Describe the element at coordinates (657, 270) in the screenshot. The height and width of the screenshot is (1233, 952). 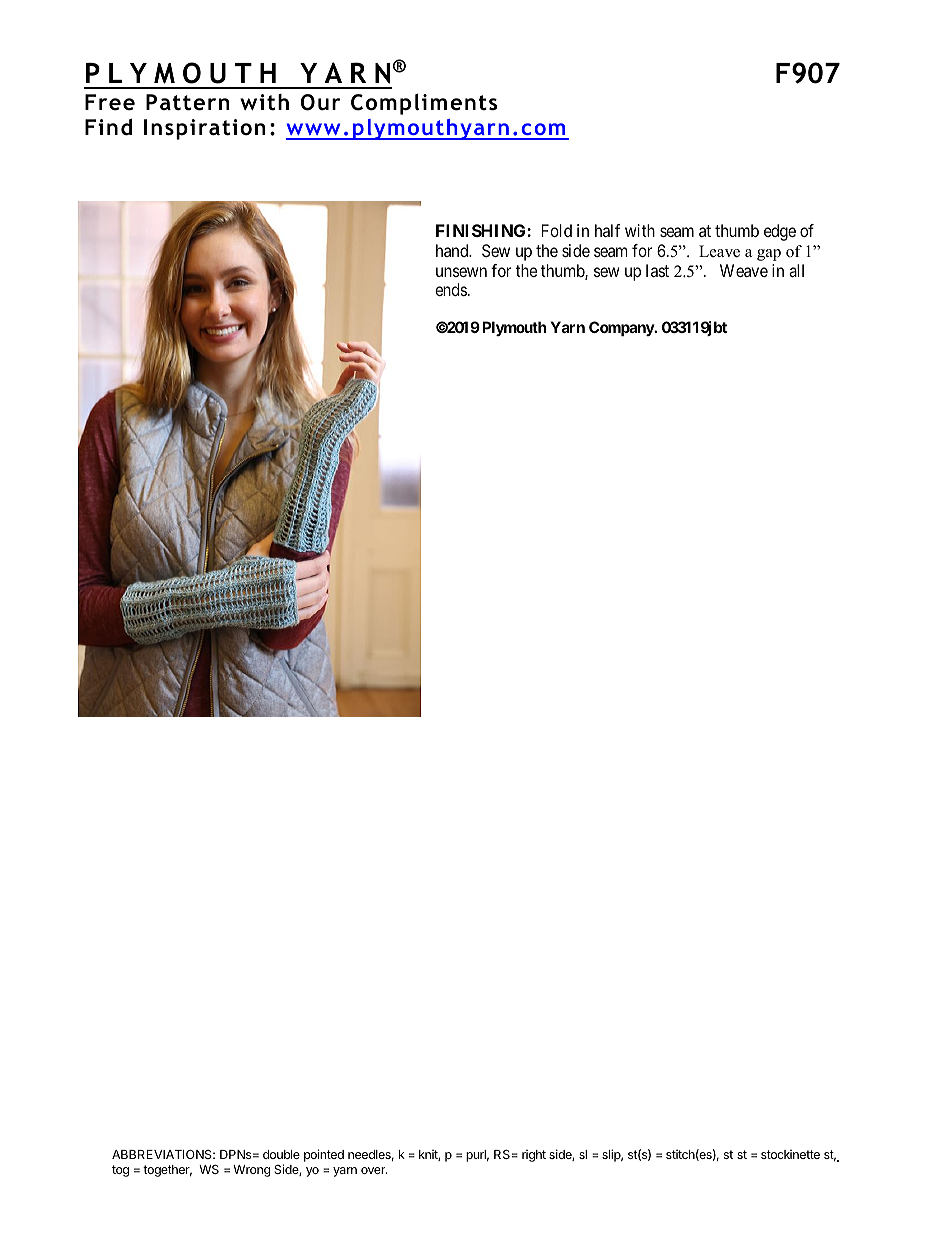
I see `last` at that location.
